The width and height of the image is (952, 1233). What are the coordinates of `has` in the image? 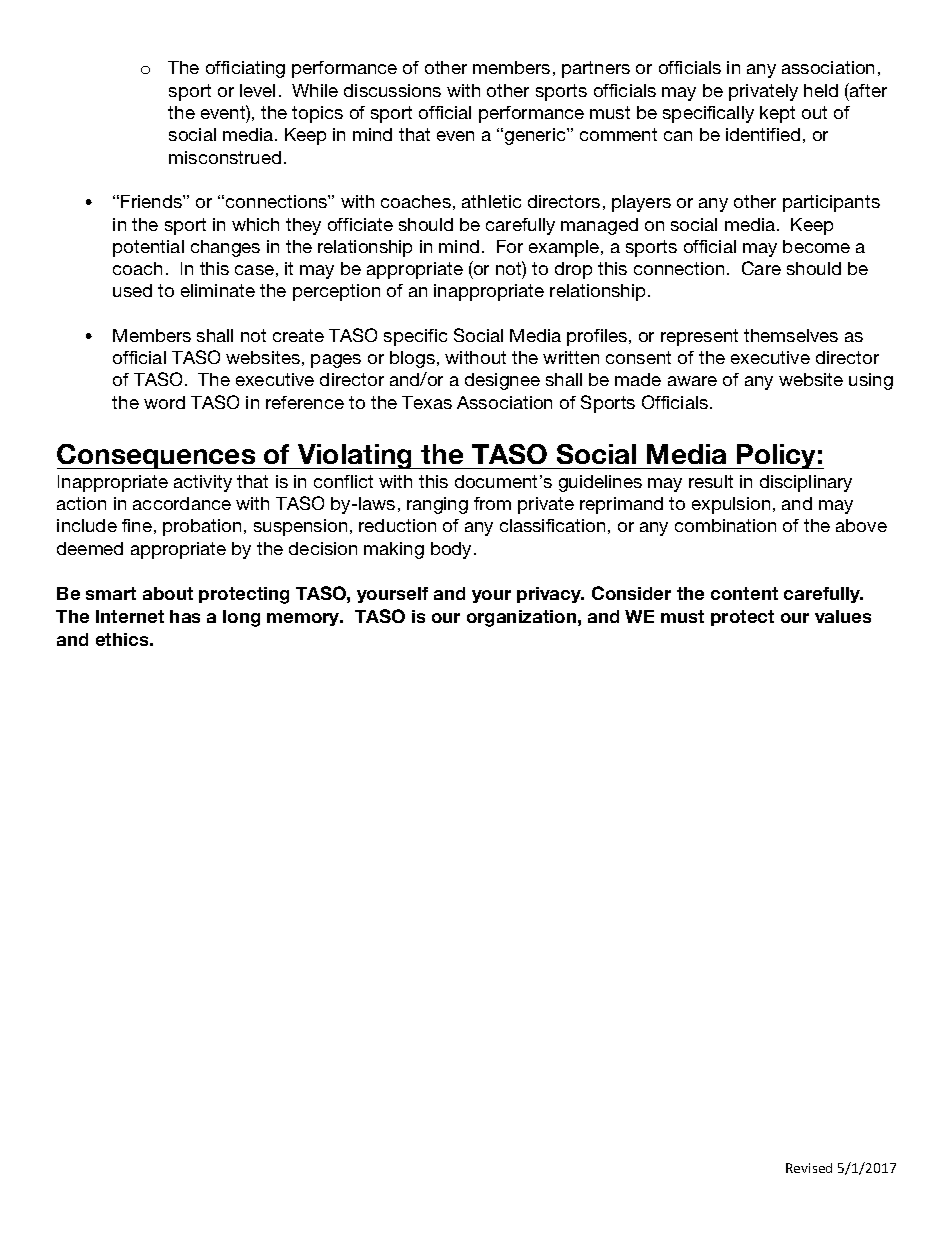 It's located at (185, 616).
